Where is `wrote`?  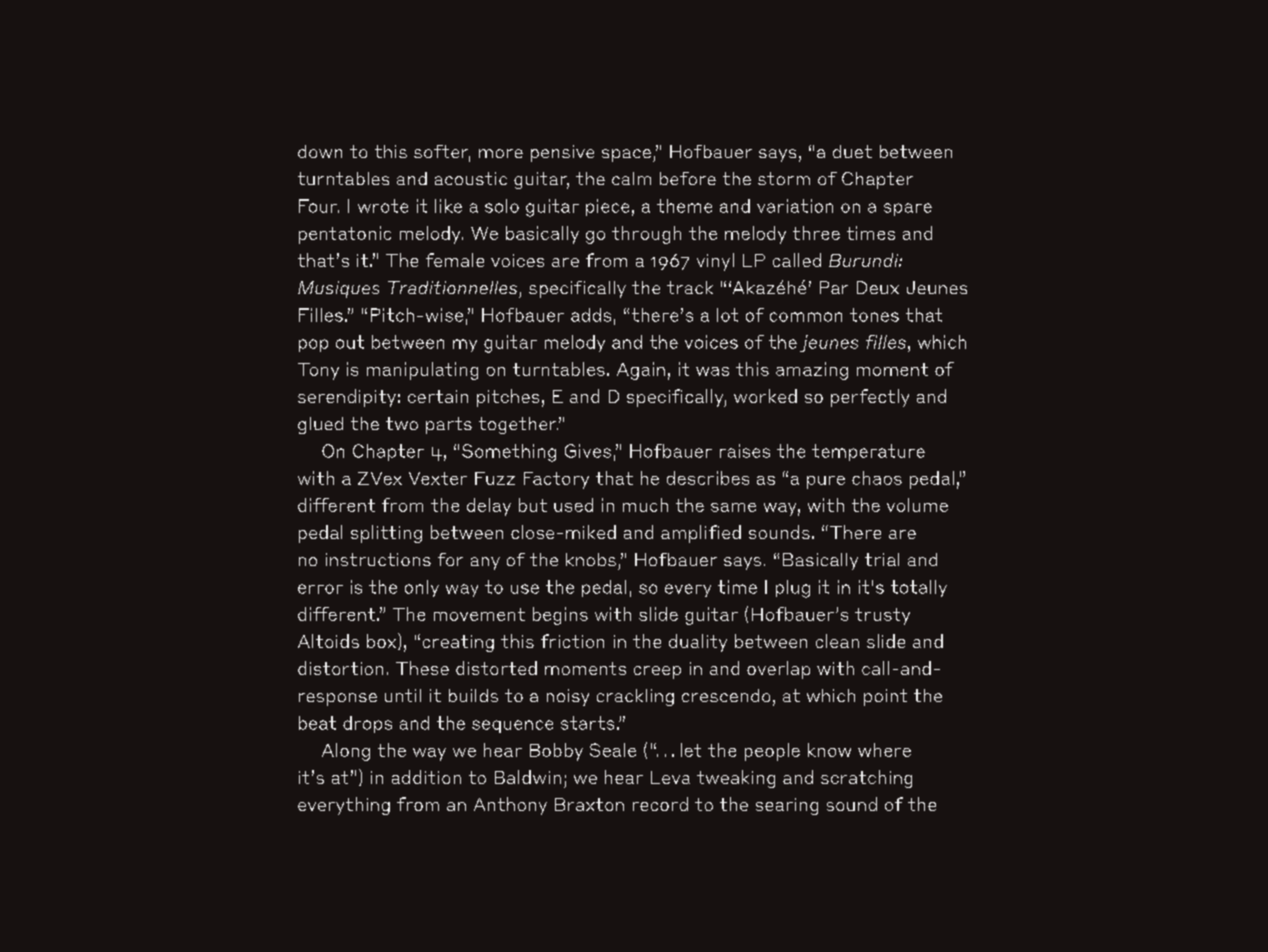
wrote is located at coordinates (383, 206).
